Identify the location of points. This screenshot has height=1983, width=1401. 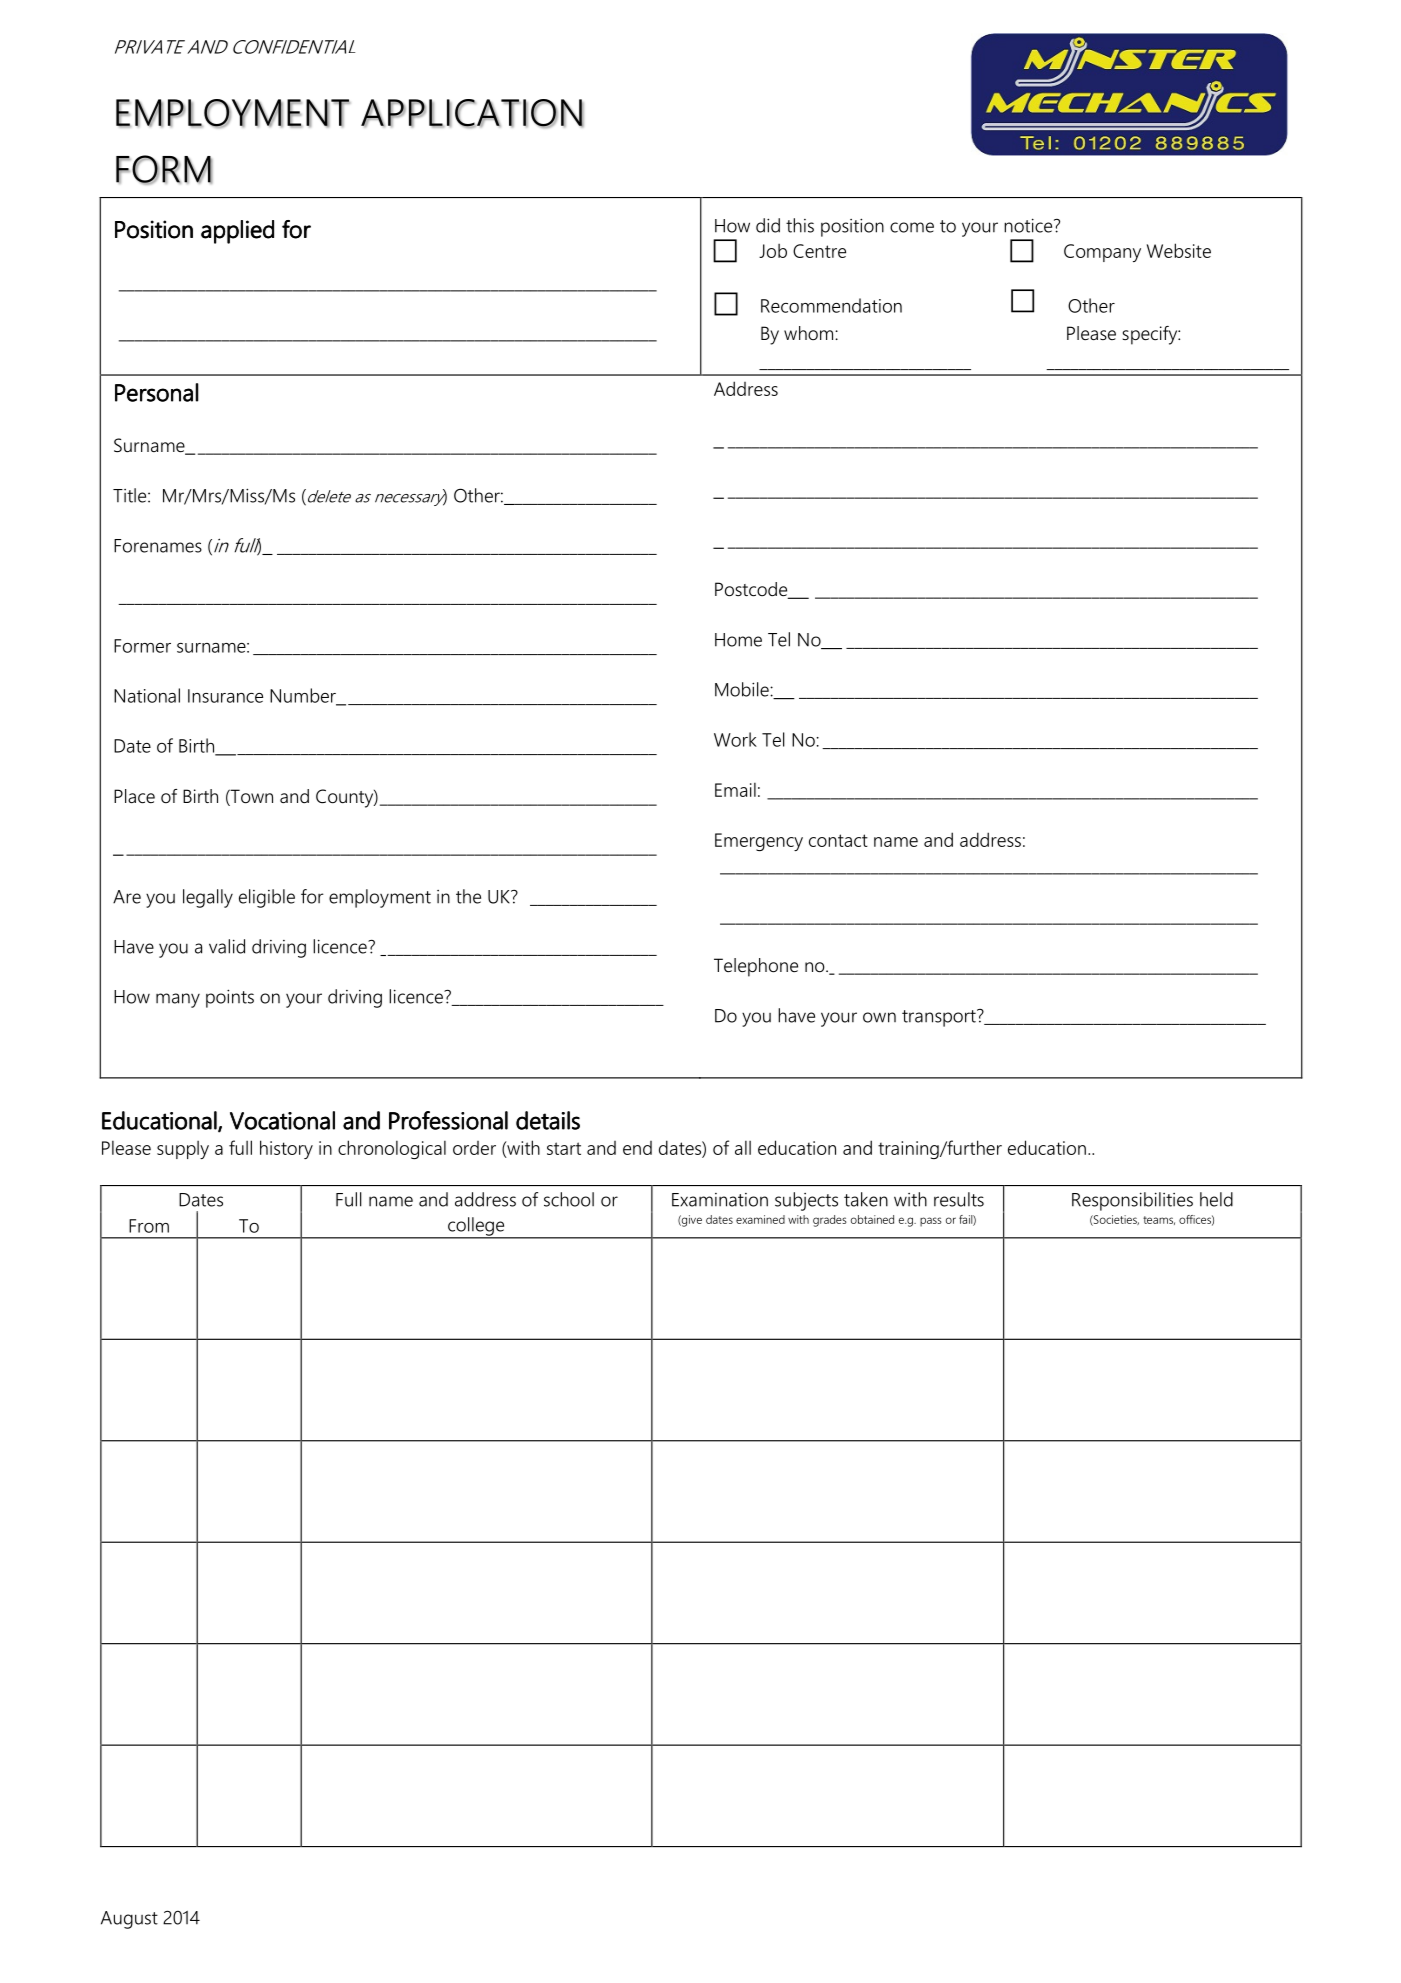
(230, 998).
